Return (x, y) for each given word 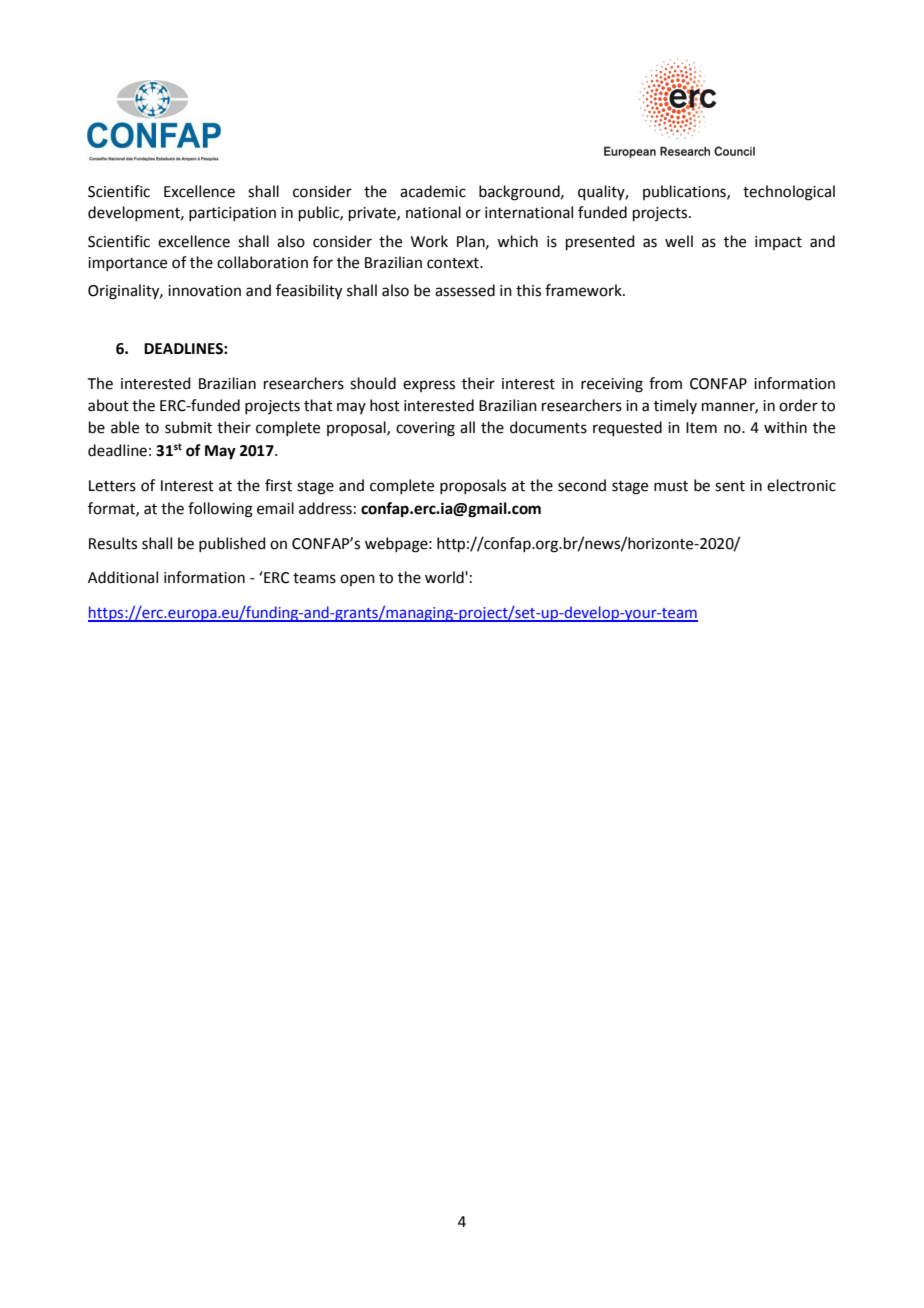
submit (188, 427)
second (582, 485)
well (679, 241)
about (108, 405)
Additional (123, 577)
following (220, 510)
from (665, 383)
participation (232, 214)
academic (433, 191)
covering (425, 429)
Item (701, 428)
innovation (204, 291)
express (429, 386)
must (671, 486)
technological (789, 193)
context (454, 263)
